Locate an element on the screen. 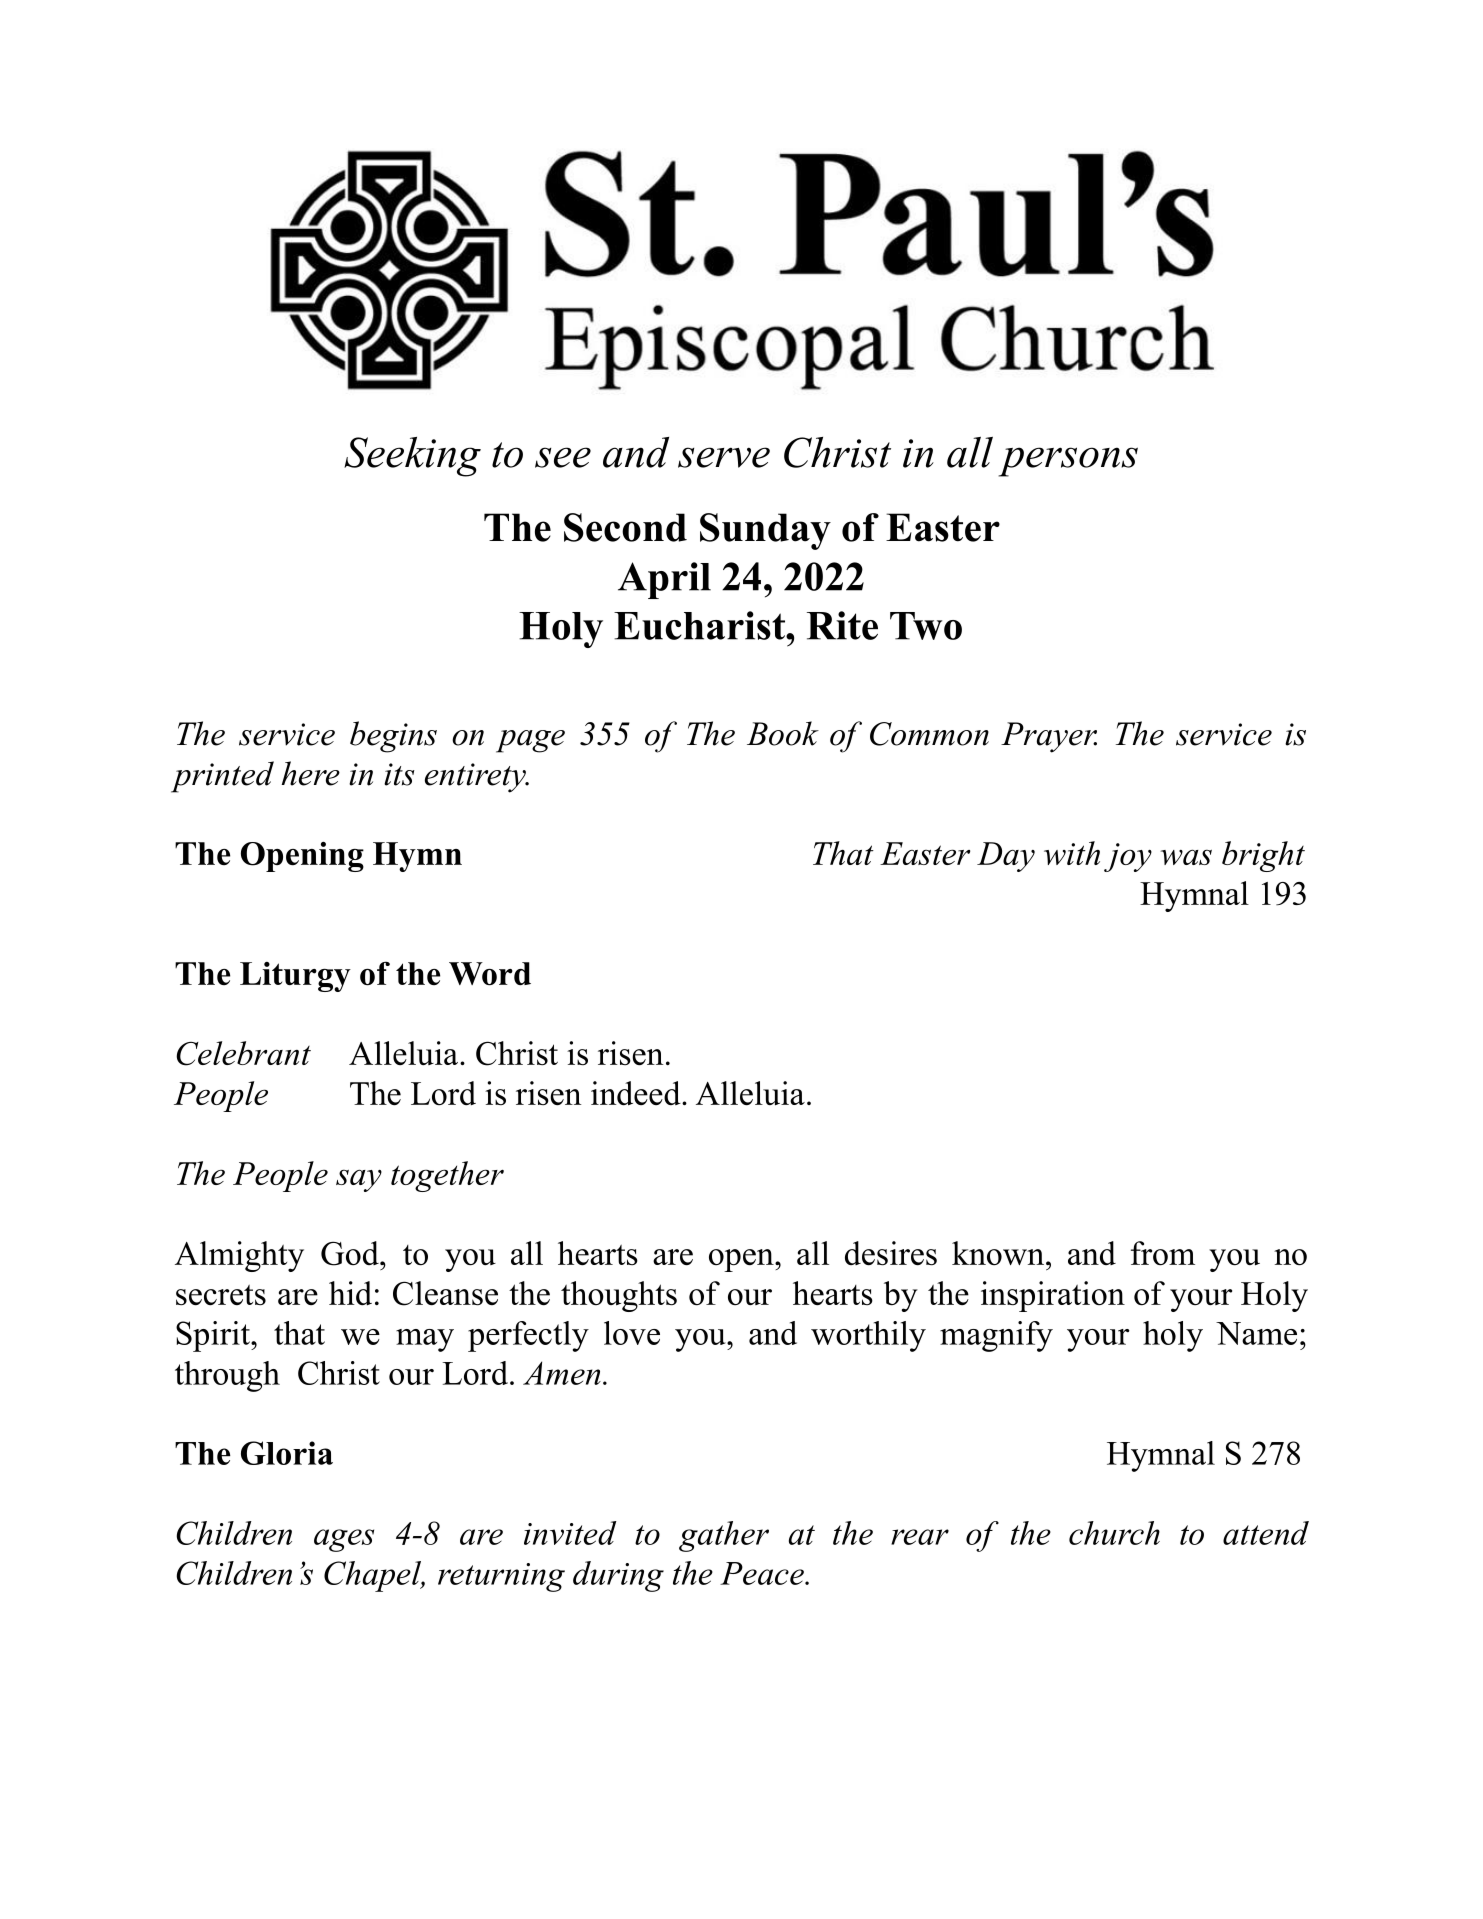  ages is located at coordinates (344, 1540).
